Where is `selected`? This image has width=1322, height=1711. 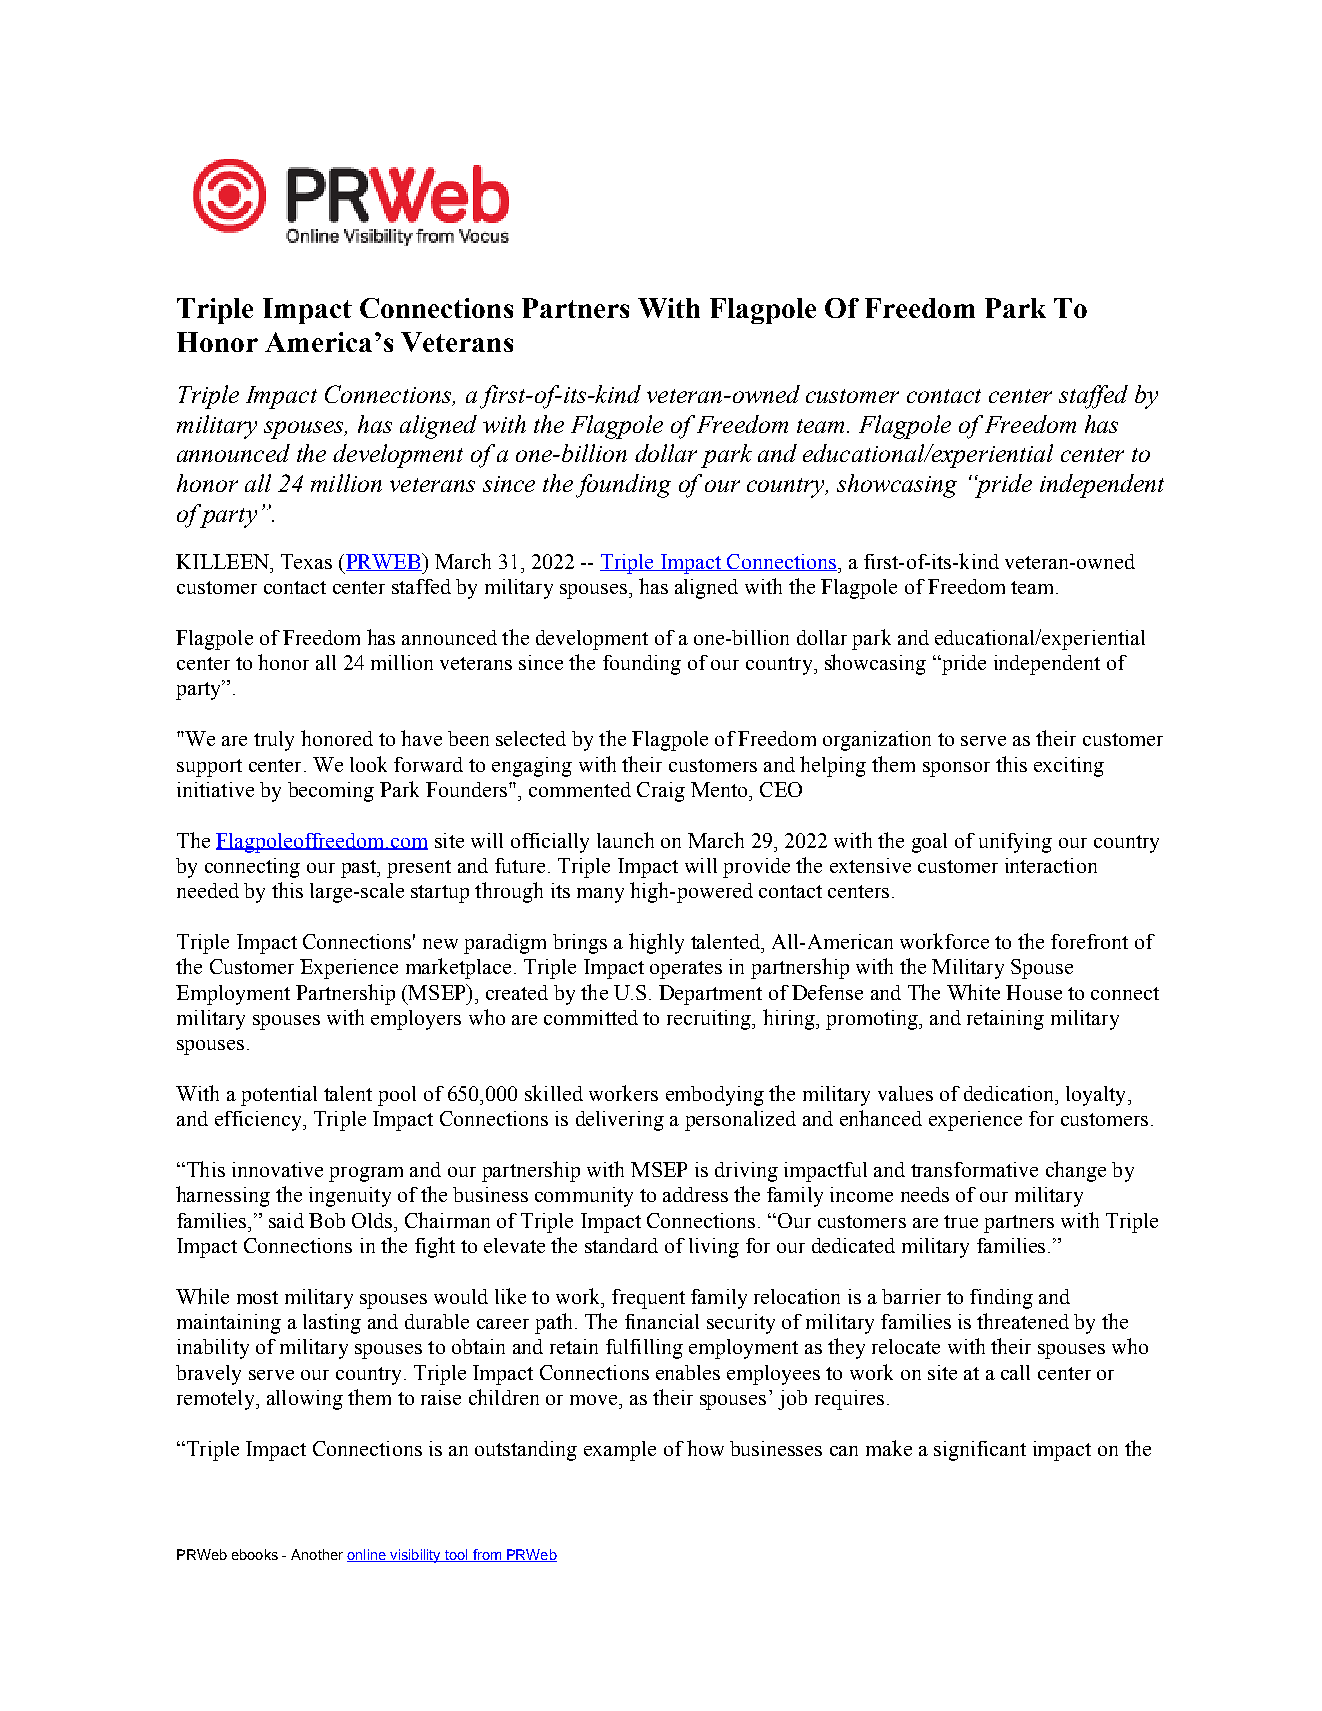
selected is located at coordinates (531, 738).
